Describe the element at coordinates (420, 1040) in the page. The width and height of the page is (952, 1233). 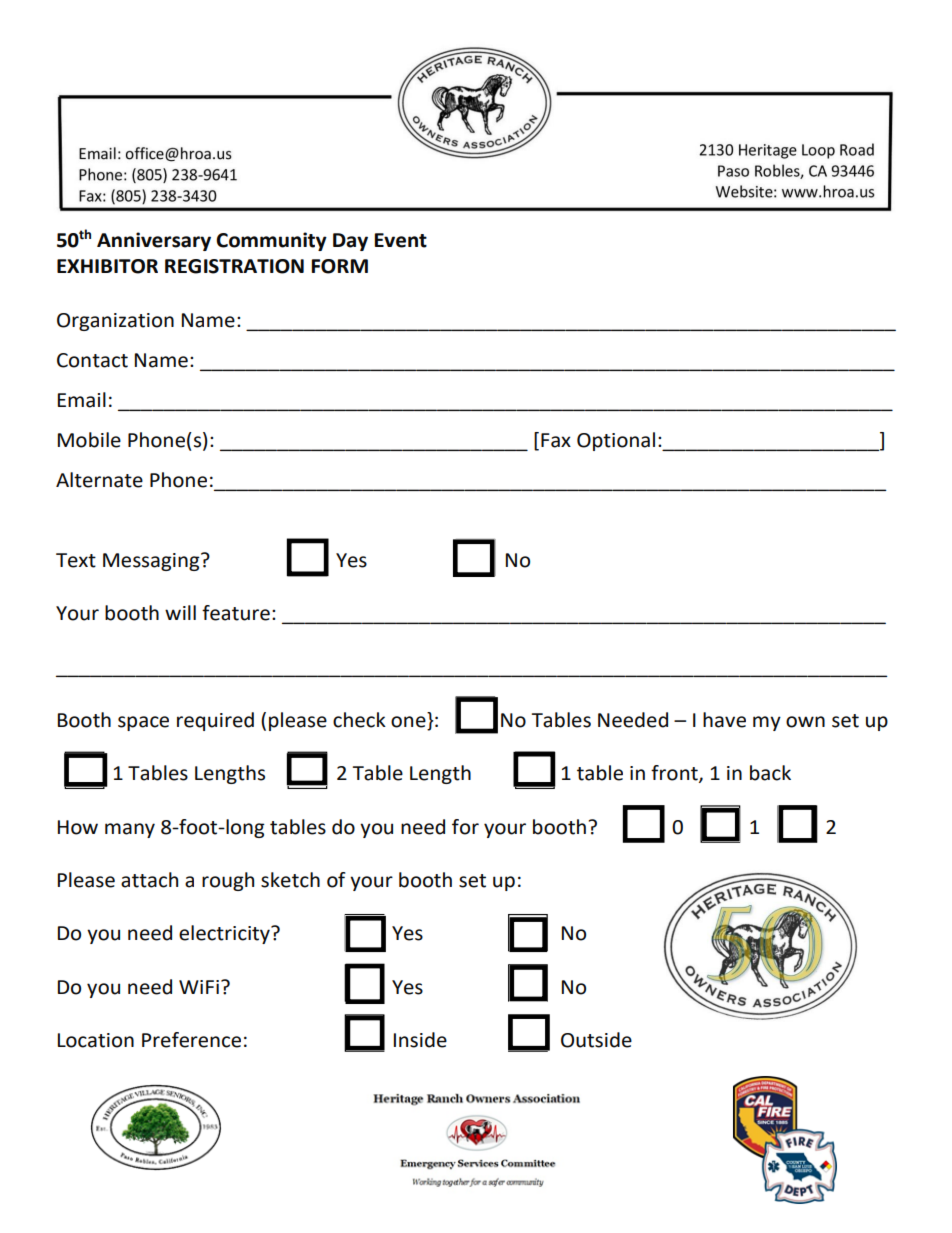
I see `Inside` at that location.
